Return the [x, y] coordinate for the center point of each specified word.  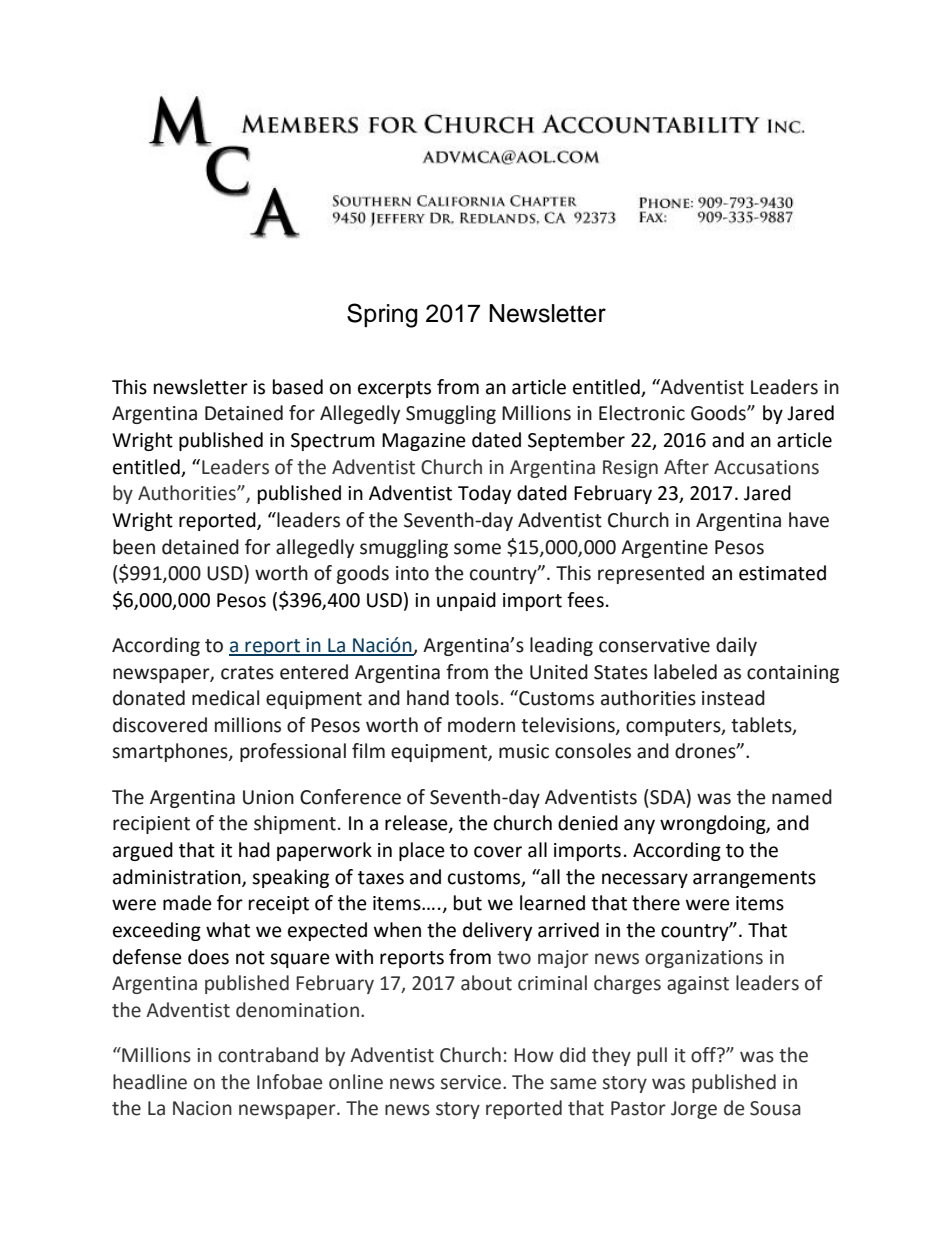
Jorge [694, 1110]
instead [733, 698]
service [471, 1082]
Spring [382, 315]
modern [481, 725]
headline [150, 1082]
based [298, 387]
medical [225, 698]
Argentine [664, 549]
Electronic [642, 413]
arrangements [754, 879]
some [477, 549]
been [134, 547]
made [187, 903]
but [468, 903]
